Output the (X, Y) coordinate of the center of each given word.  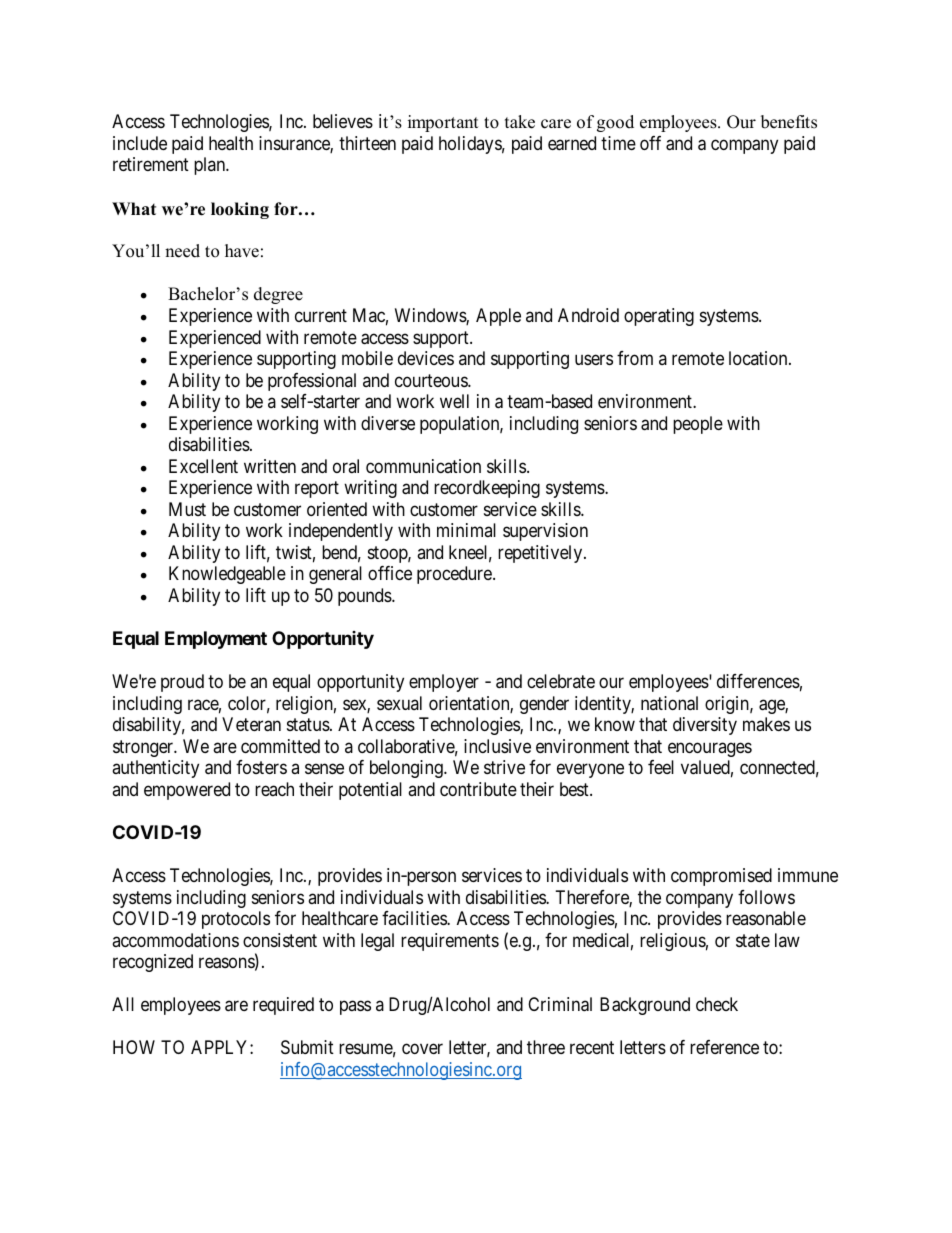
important (443, 123)
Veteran (251, 724)
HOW (134, 1047)
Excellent (203, 466)
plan (211, 166)
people (698, 425)
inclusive (497, 746)
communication (423, 466)
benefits (789, 122)
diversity (705, 726)
